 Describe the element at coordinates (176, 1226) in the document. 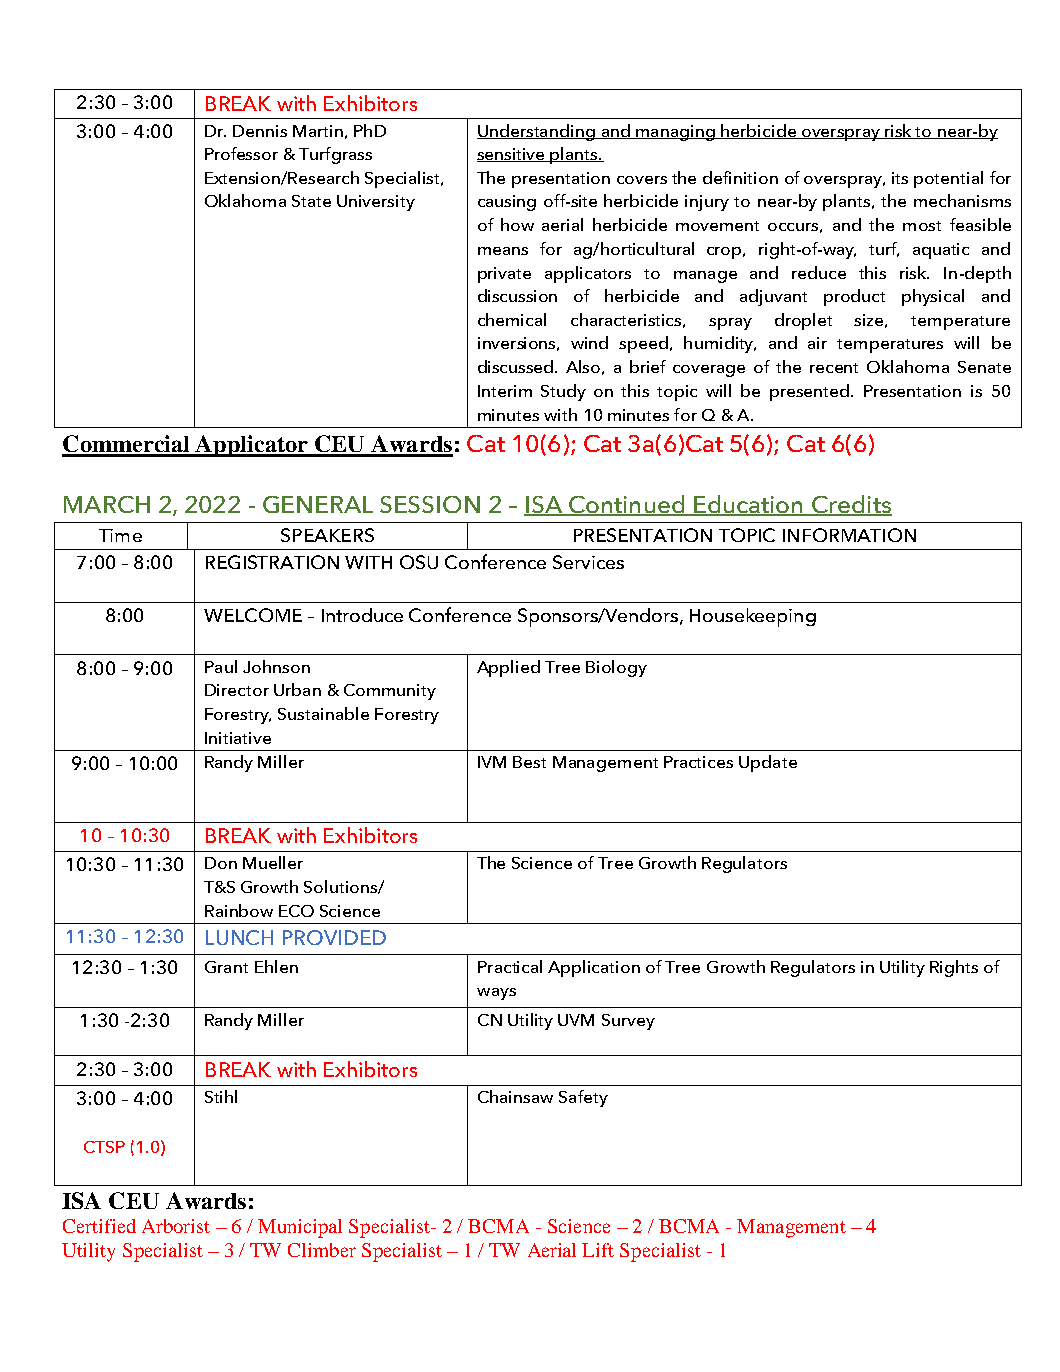

I see `Arborist` at that location.
